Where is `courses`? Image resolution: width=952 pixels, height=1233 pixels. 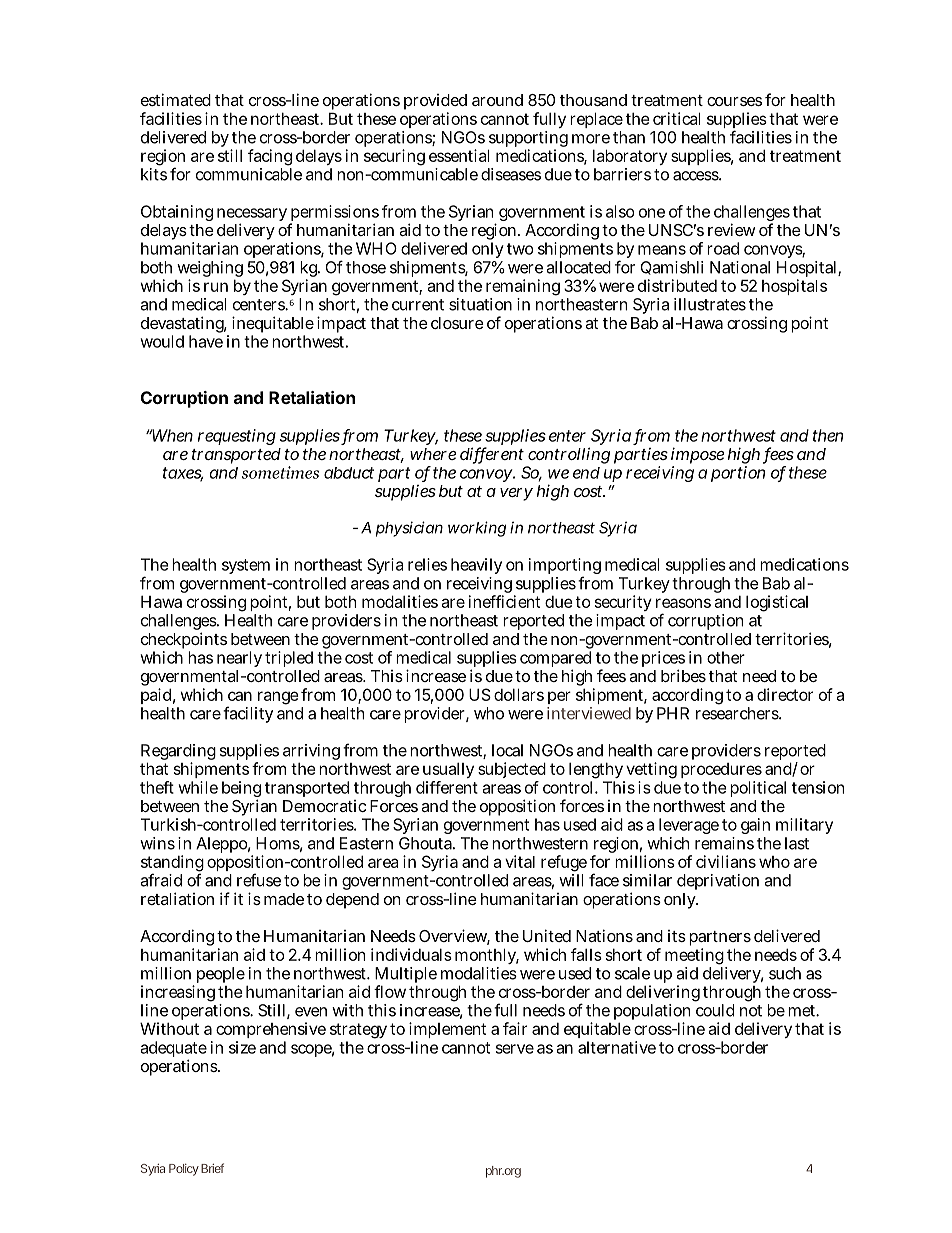
courses is located at coordinates (734, 101).
